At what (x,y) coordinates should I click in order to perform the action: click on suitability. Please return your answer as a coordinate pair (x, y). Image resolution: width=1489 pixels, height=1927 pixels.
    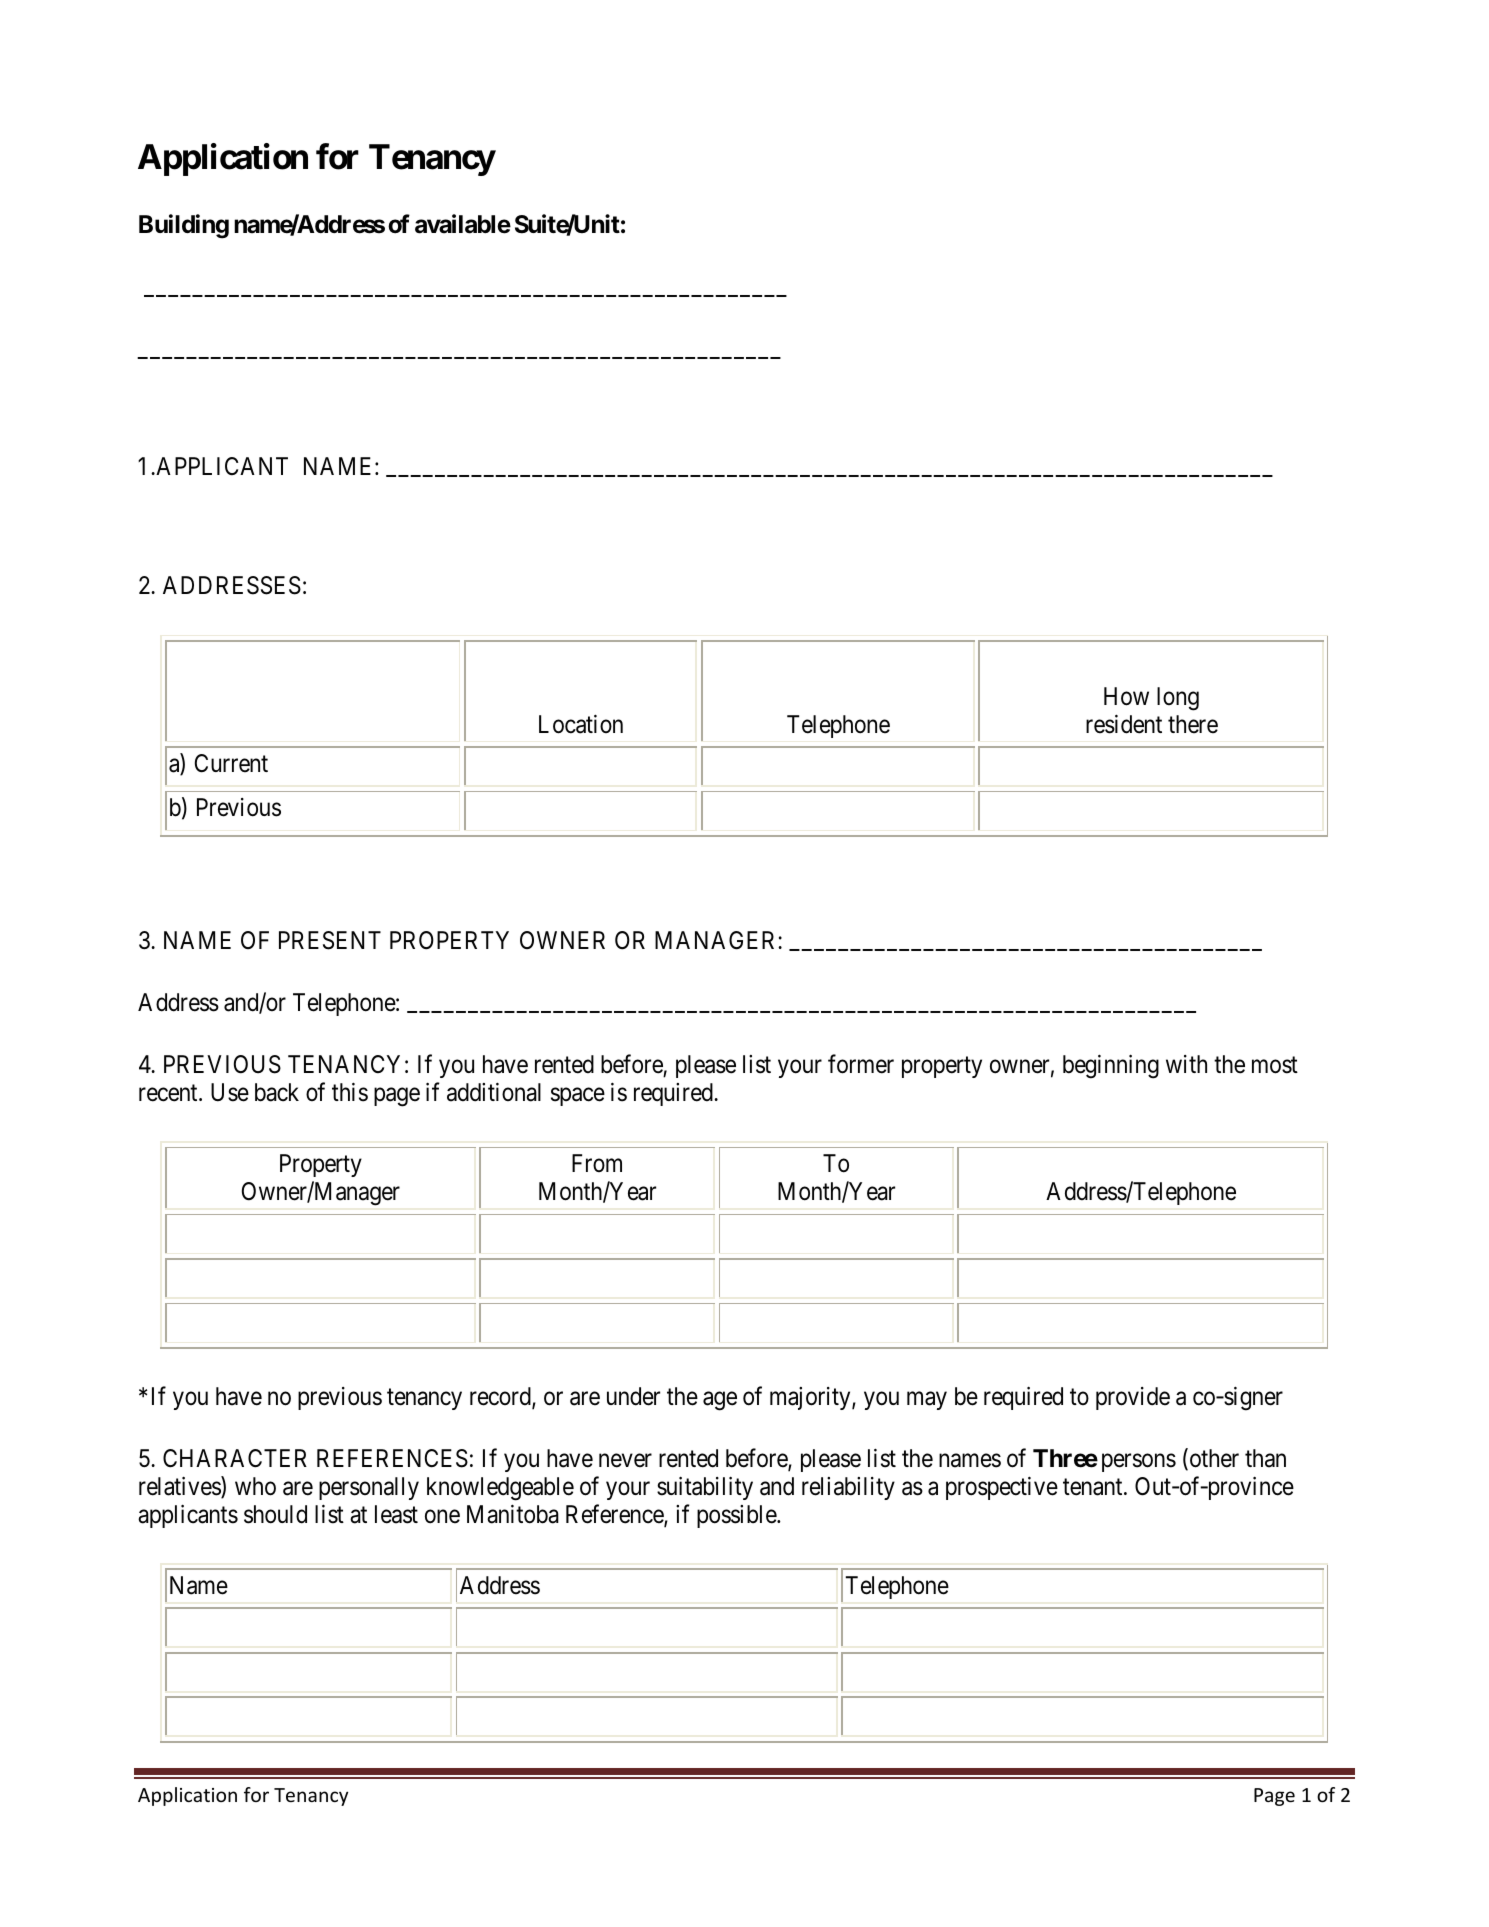
    Looking at the image, I should click on (705, 1488).
